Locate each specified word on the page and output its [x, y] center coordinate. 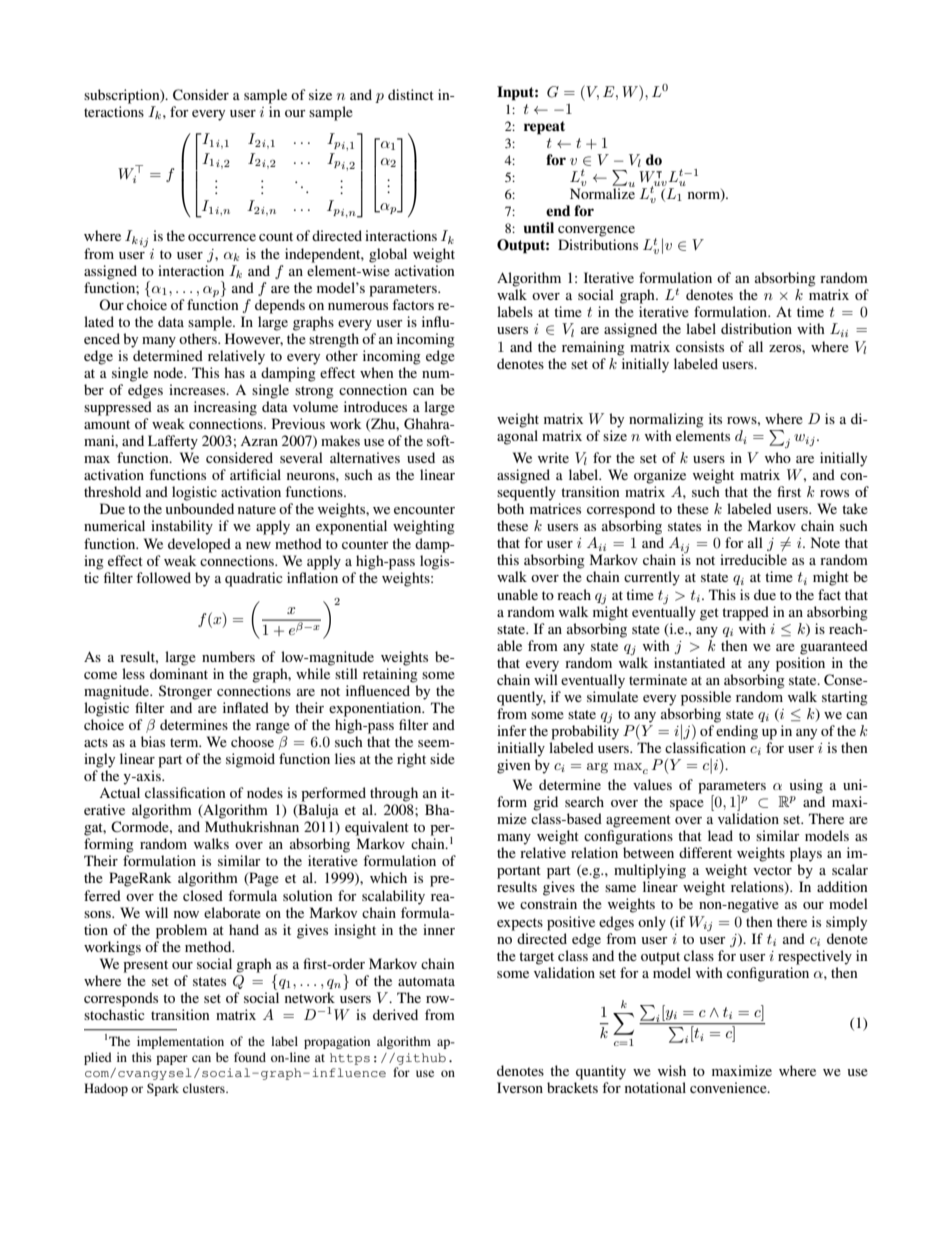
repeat [544, 128]
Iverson [520, 1087]
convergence [596, 231]
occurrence [222, 237]
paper [172, 1060]
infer [512, 730]
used [421, 457]
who [778, 457]
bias [153, 741]
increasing [225, 408]
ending [737, 732]
